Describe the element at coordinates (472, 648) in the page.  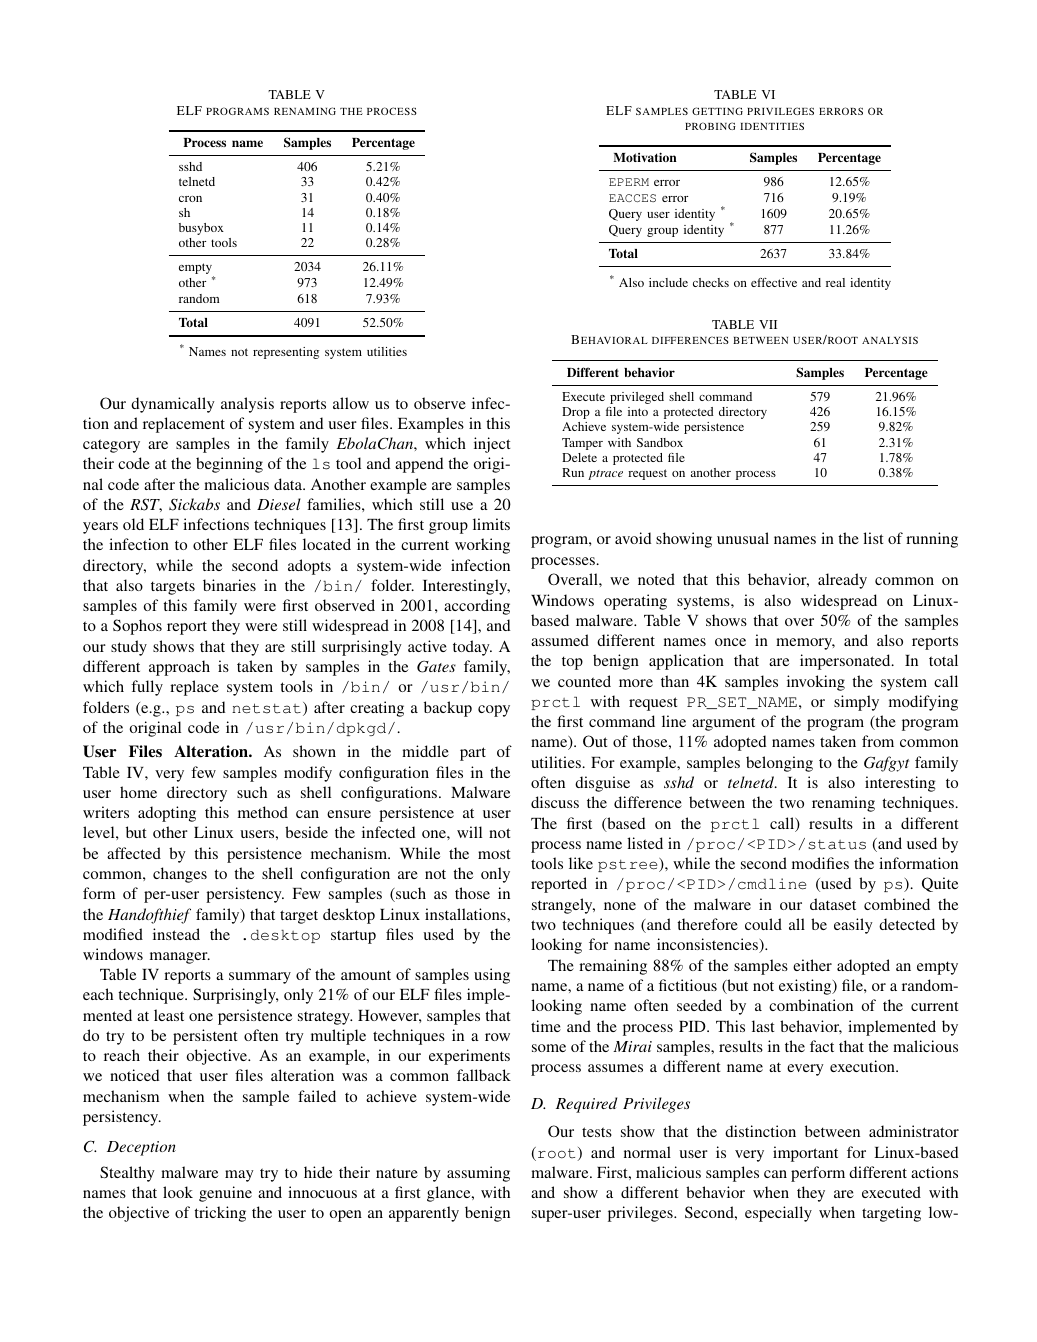
I see `today` at that location.
